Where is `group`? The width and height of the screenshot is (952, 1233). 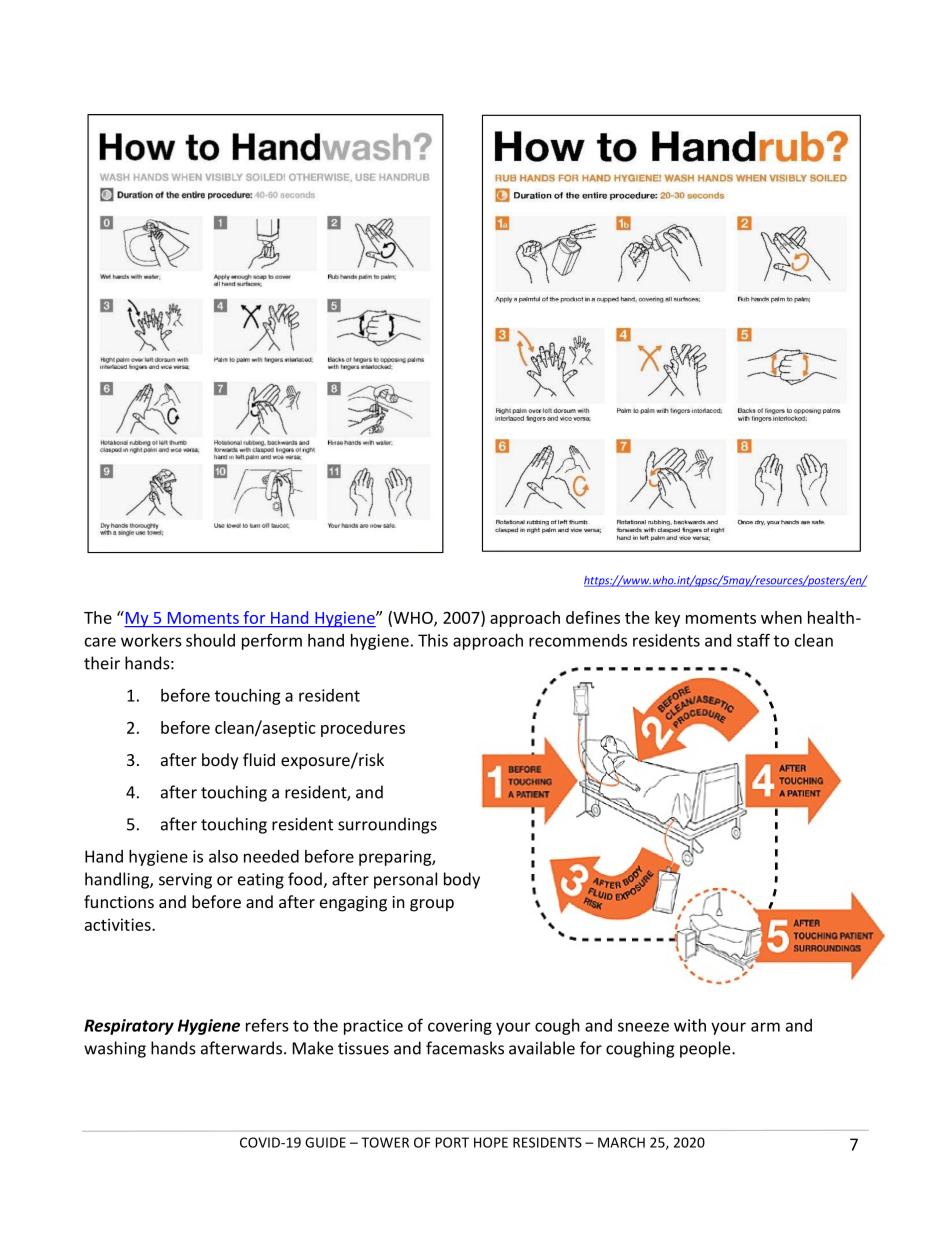
group is located at coordinates (432, 905).
